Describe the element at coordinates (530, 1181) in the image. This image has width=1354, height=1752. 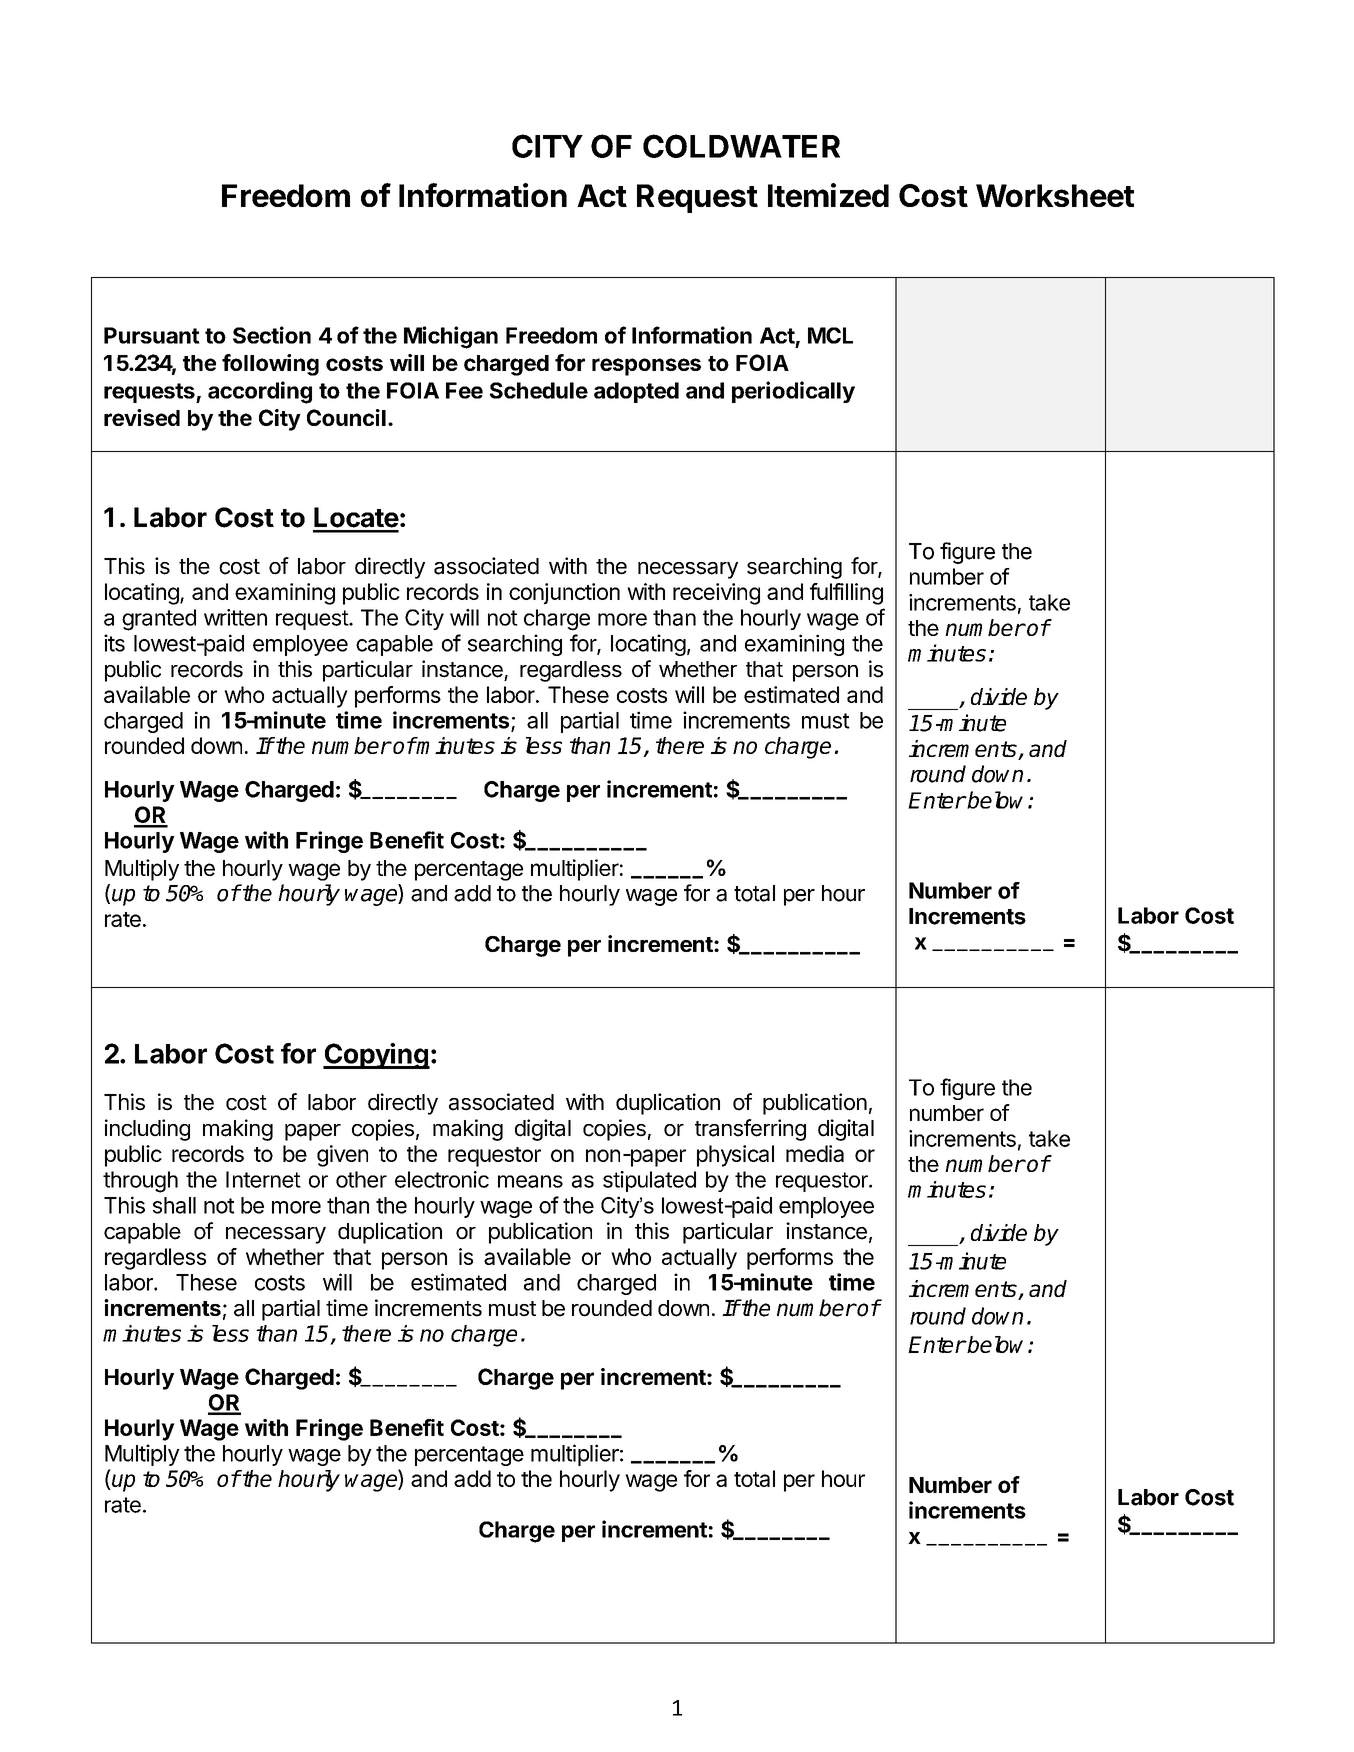
I see `means` at that location.
